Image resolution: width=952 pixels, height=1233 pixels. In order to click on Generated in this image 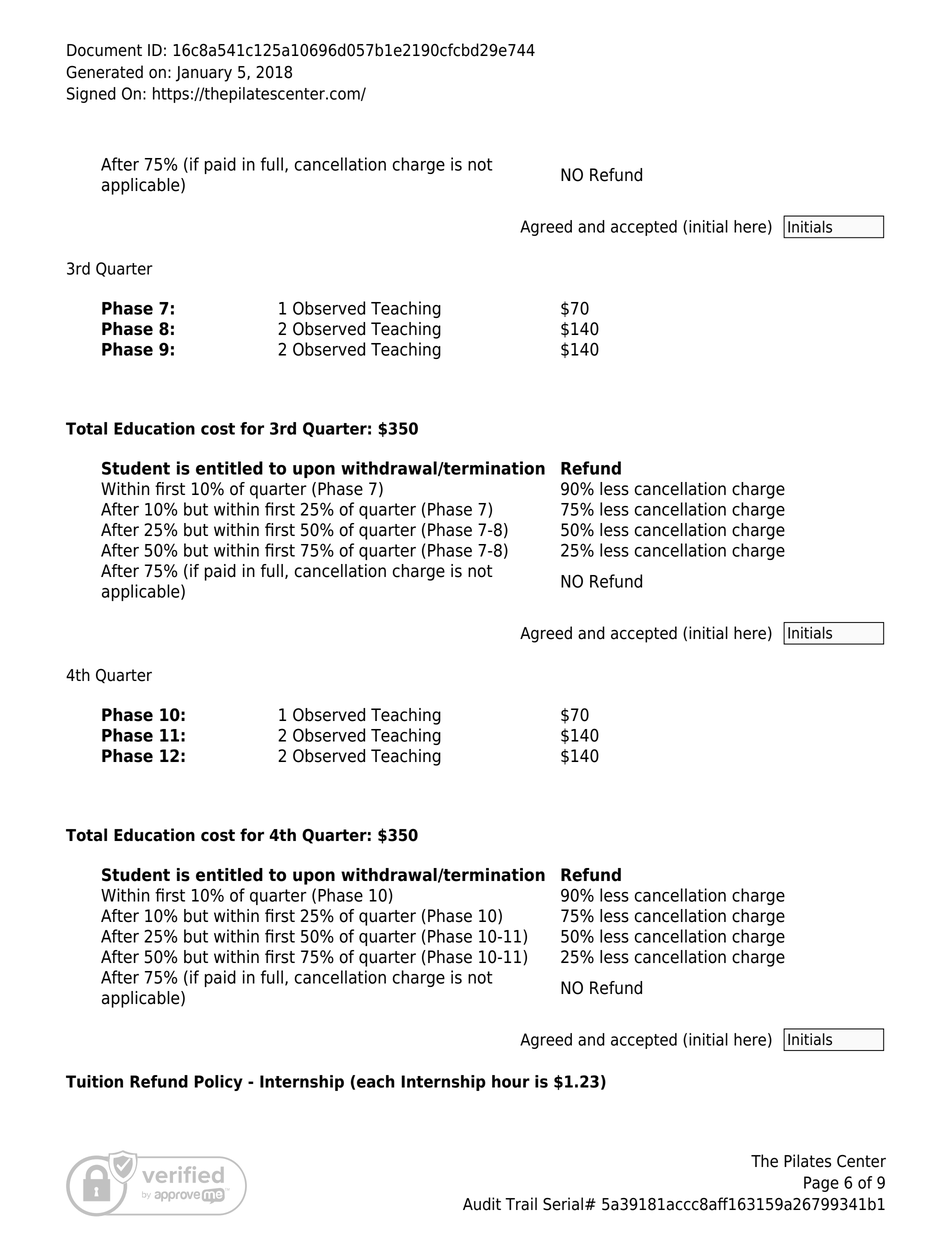, I will do `click(104, 72)`.
